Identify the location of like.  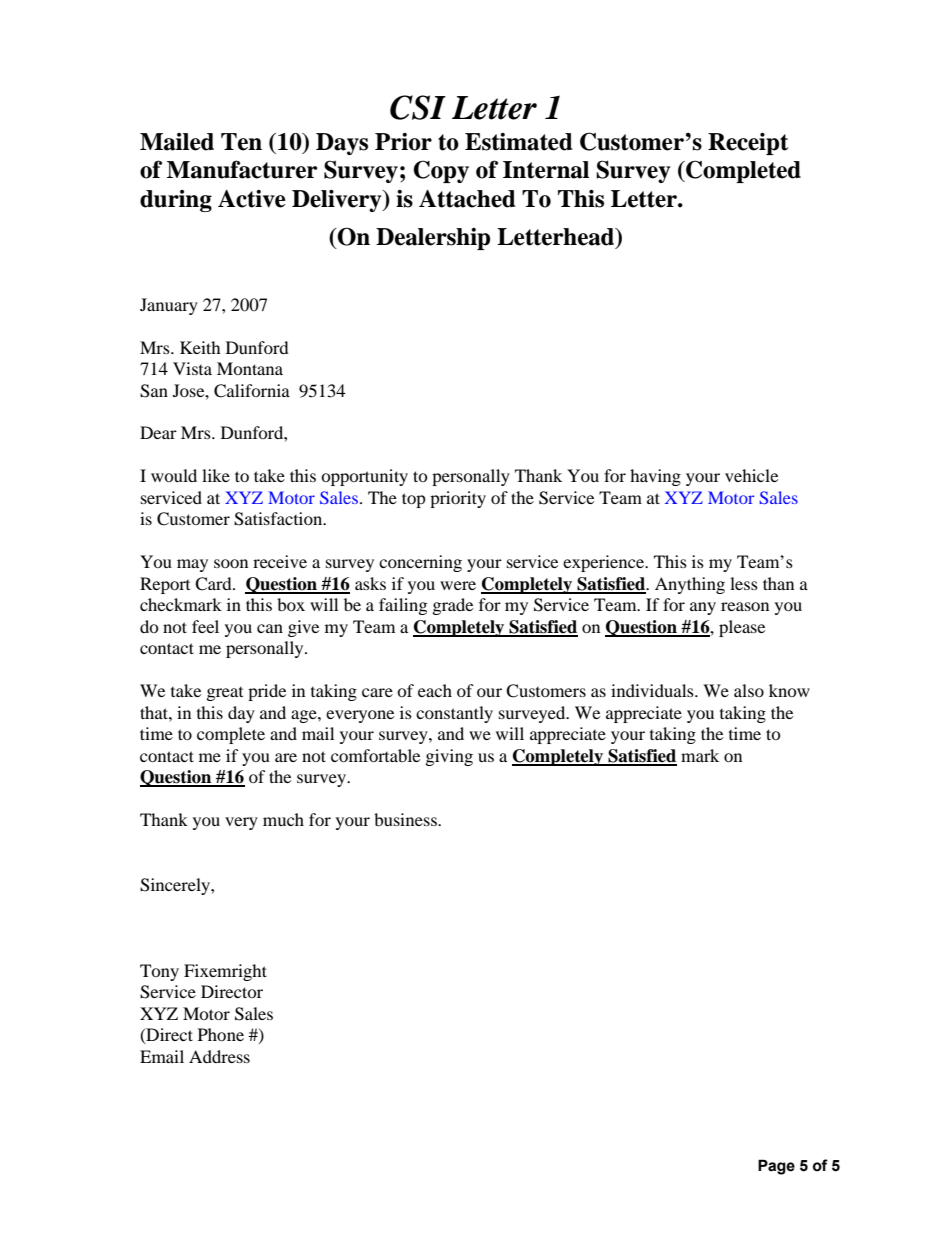
(216, 475).
